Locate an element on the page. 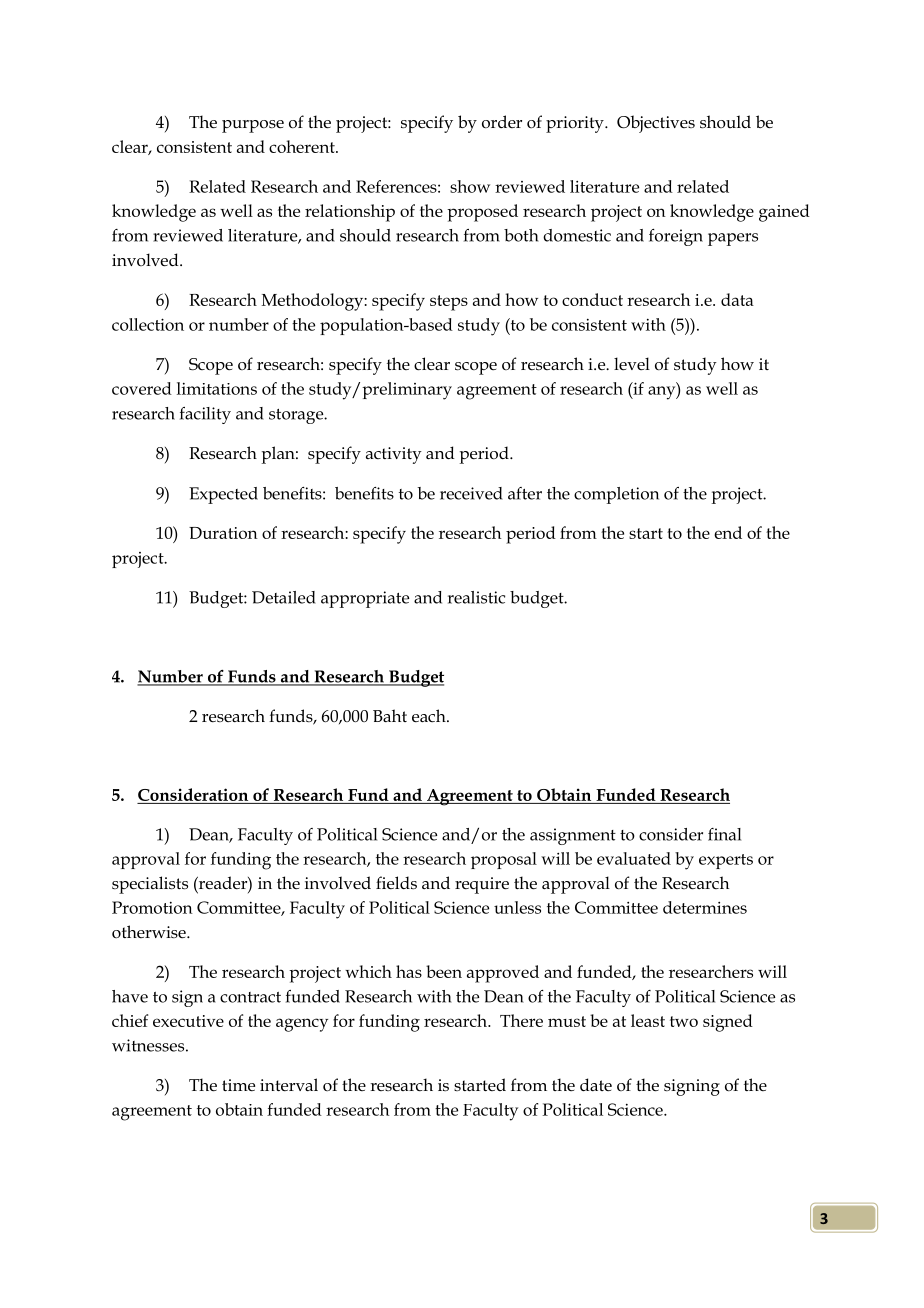 The width and height of the page is (924, 1308). two is located at coordinates (684, 1021).
